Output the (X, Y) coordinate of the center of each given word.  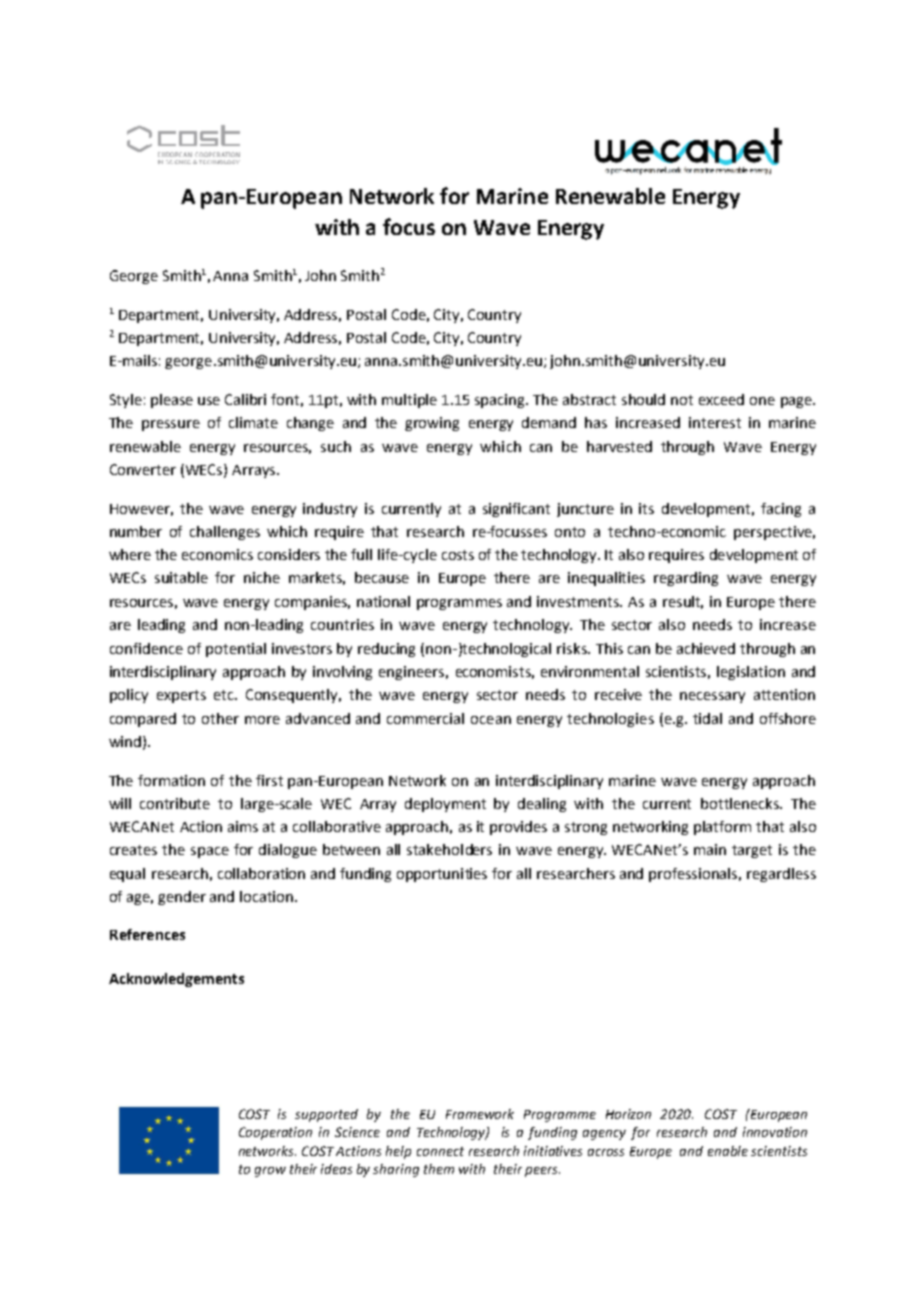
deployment (445, 805)
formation (171, 780)
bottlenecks (741, 803)
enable (728, 1151)
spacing (501, 401)
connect (440, 1151)
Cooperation (275, 1133)
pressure (171, 425)
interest (715, 422)
